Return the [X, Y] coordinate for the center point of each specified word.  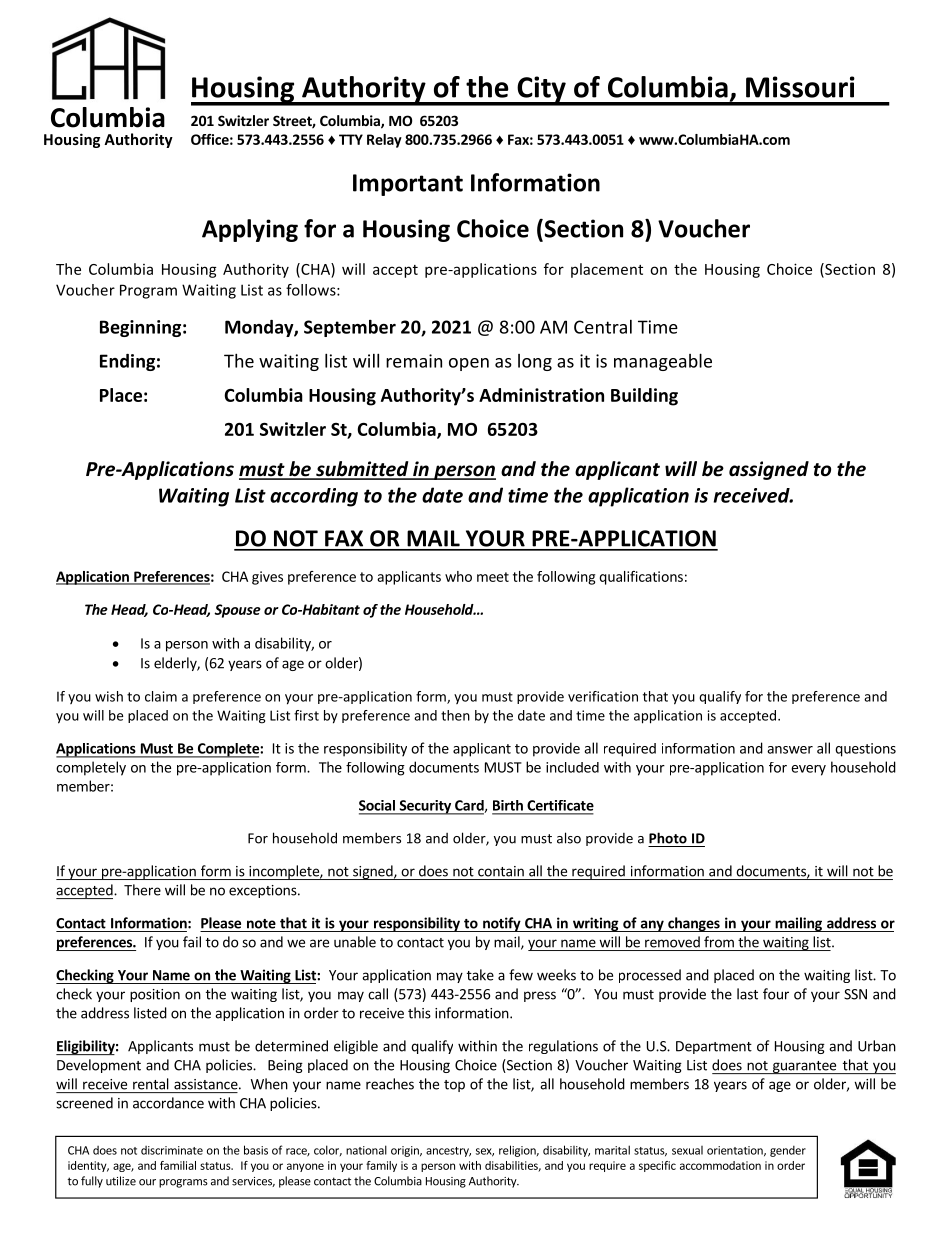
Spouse [237, 611]
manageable [663, 362]
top [454, 1086]
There [142, 890]
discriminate [172, 1150]
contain [501, 871]
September [350, 328]
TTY [351, 139]
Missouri [800, 87]
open [469, 364]
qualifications [641, 578]
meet [493, 577]
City [541, 90]
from [719, 942]
